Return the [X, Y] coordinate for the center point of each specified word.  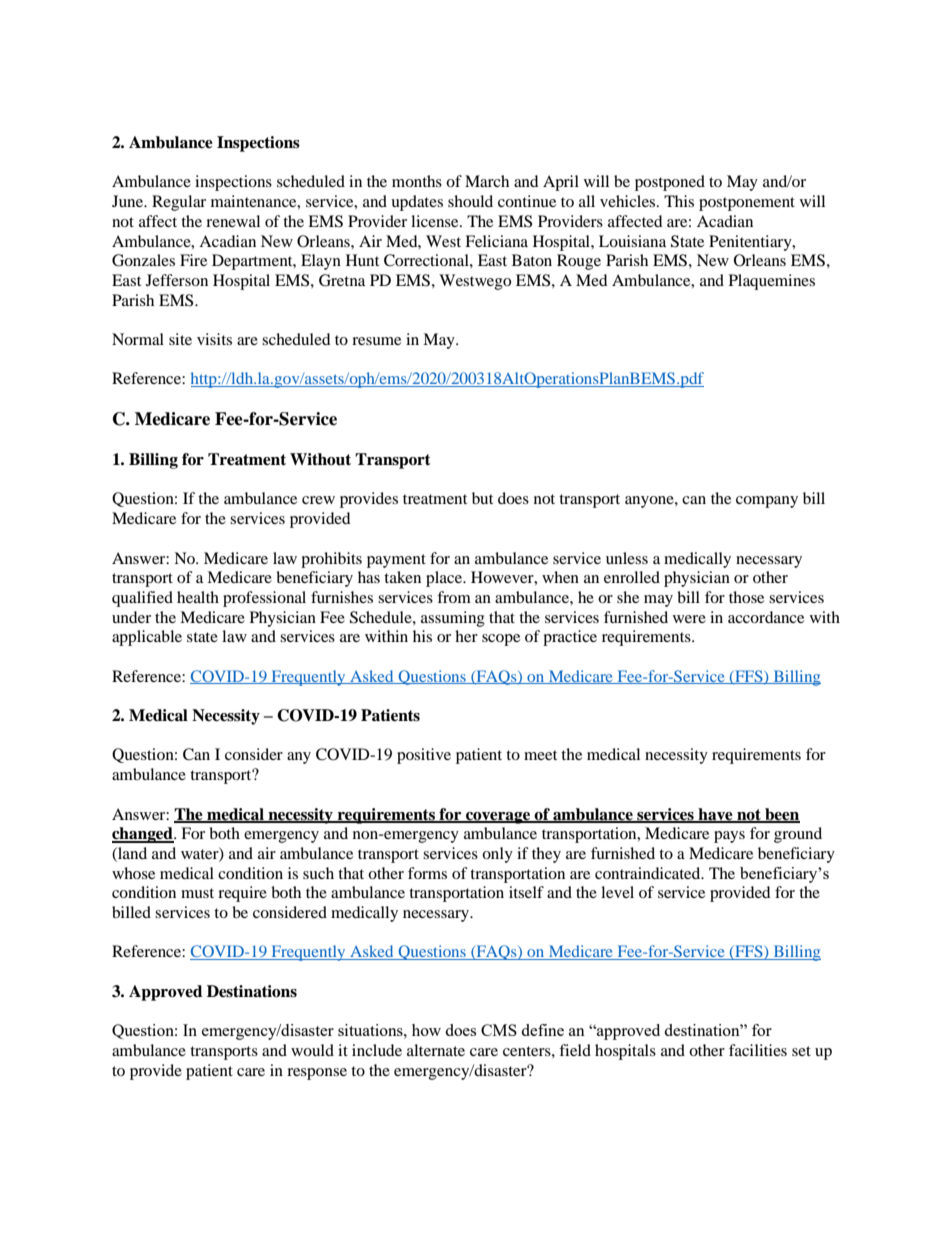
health [198, 597]
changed [143, 835]
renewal [233, 221]
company [767, 502]
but [482, 498]
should [470, 201]
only [497, 855]
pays [729, 837]
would [312, 1050]
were [689, 619]
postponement [747, 204]
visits [214, 339]
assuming [453, 619]
